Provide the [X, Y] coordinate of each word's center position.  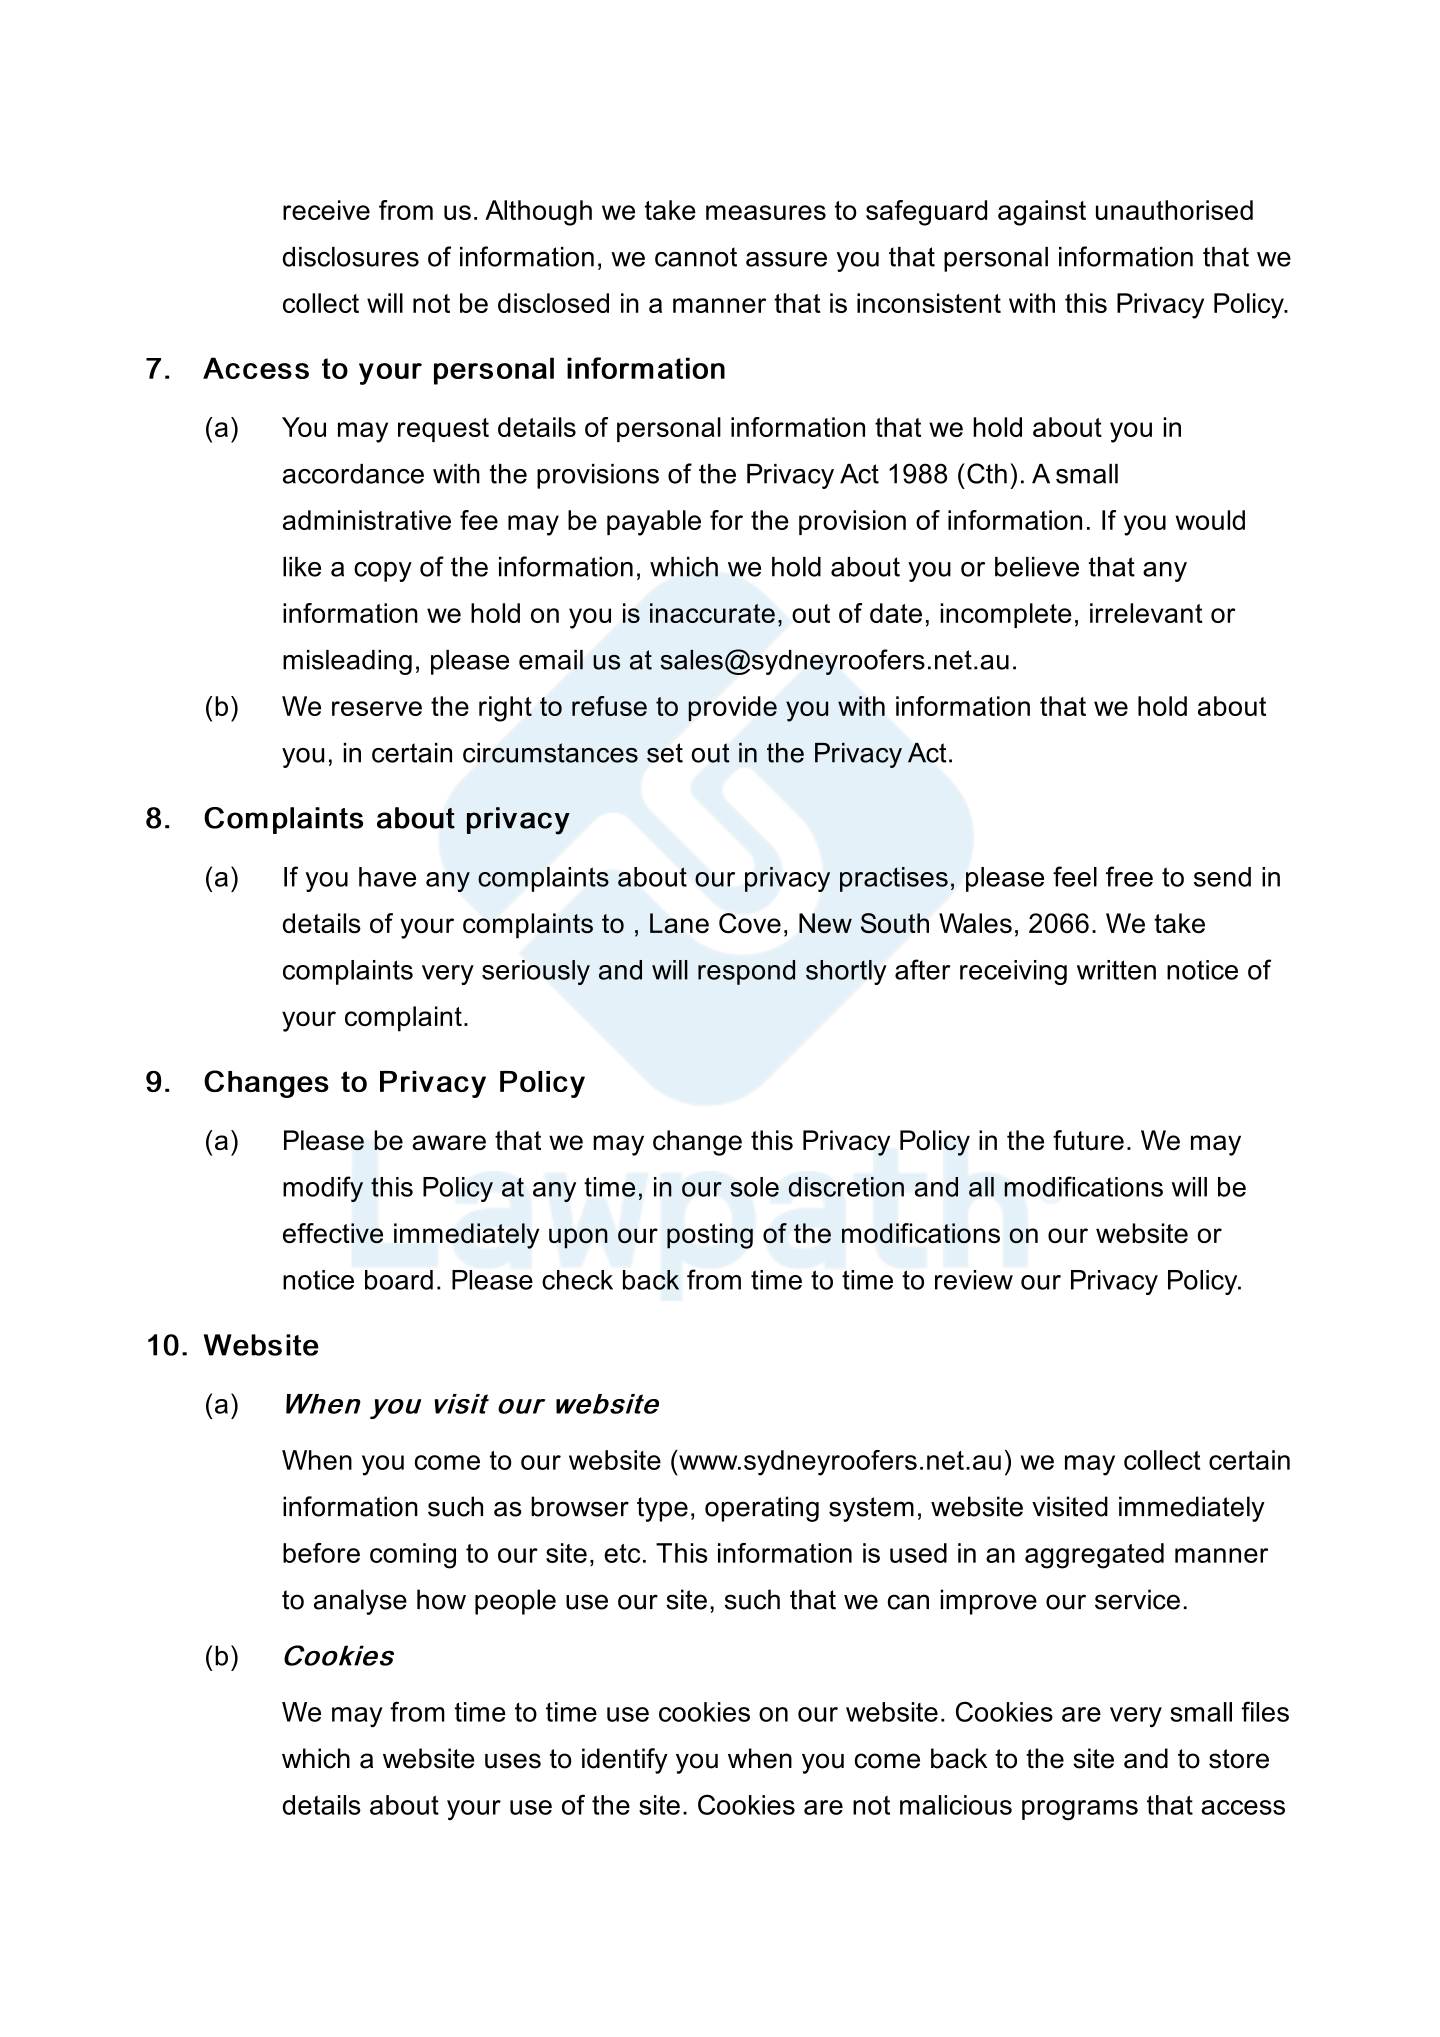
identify [625, 1761]
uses [513, 1761]
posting [710, 1236]
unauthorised [1174, 210]
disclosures [351, 257]
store [1239, 1759]
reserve [377, 708]
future [1088, 1140]
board [399, 1280]
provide [732, 709]
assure [786, 259]
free [1129, 876]
